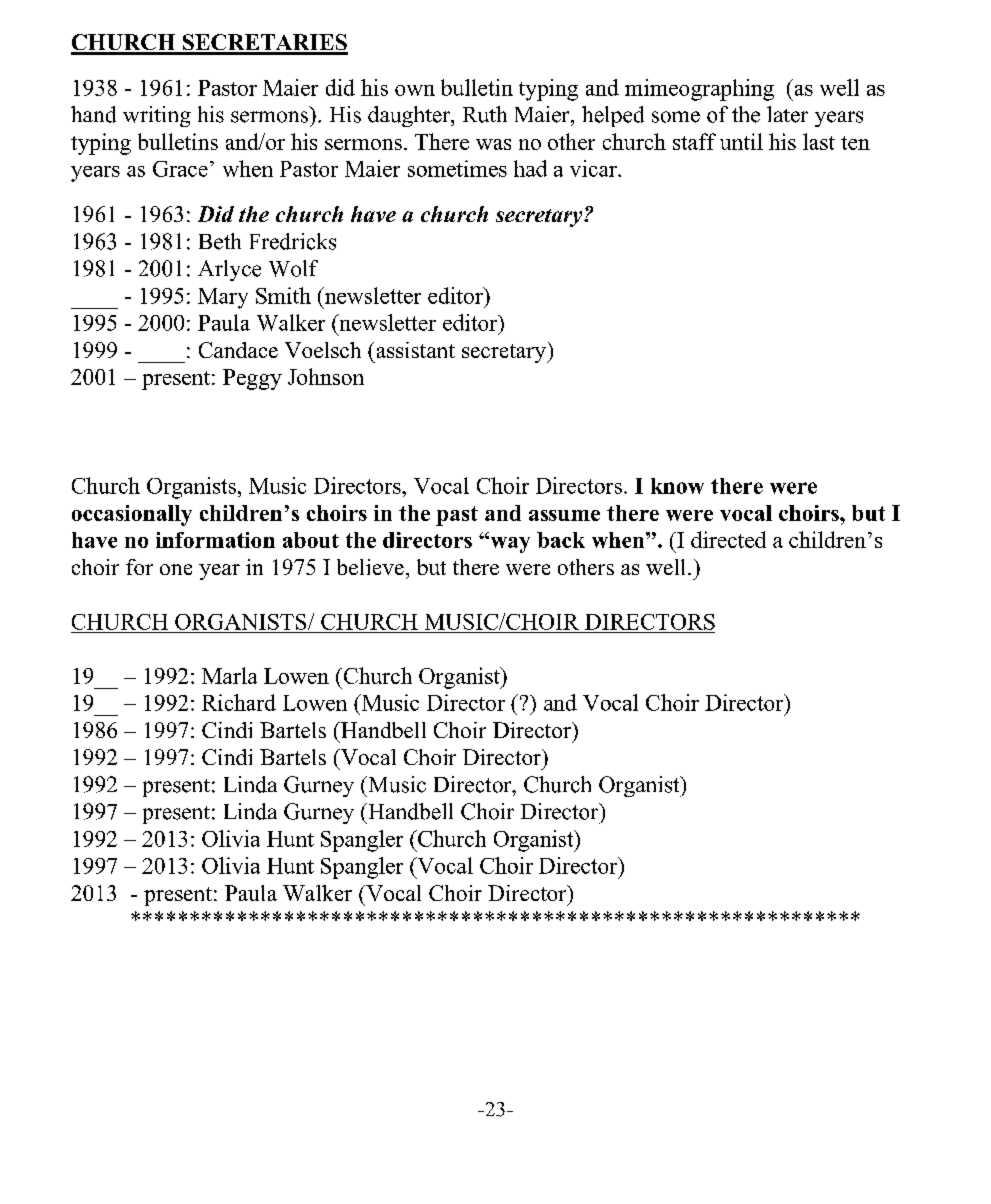 Image resolution: width=991 pixels, height=1204 pixels. Describe the element at coordinates (239, 702) in the image. I see `Richard` at that location.
